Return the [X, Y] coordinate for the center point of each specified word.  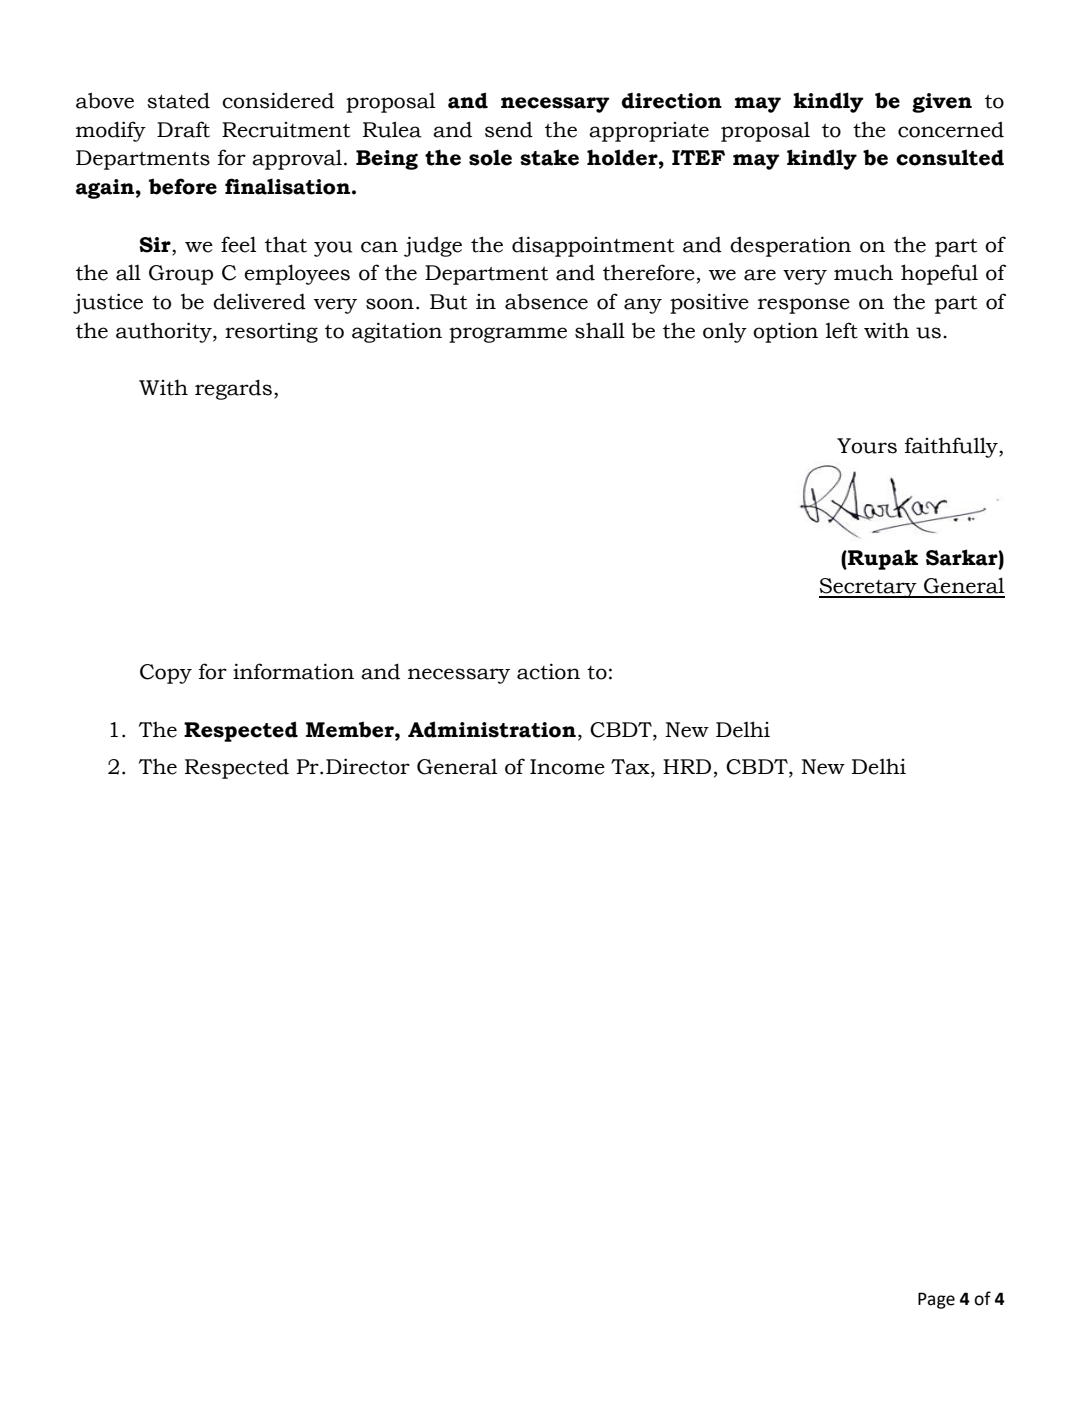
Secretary [869, 588]
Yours [867, 446]
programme [508, 335]
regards [233, 389]
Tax [631, 768]
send [509, 130]
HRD [687, 766]
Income [567, 767]
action [548, 671]
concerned [951, 129]
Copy [166, 674]
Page [936, 1300]
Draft [183, 129]
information [293, 671]
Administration [492, 729]
